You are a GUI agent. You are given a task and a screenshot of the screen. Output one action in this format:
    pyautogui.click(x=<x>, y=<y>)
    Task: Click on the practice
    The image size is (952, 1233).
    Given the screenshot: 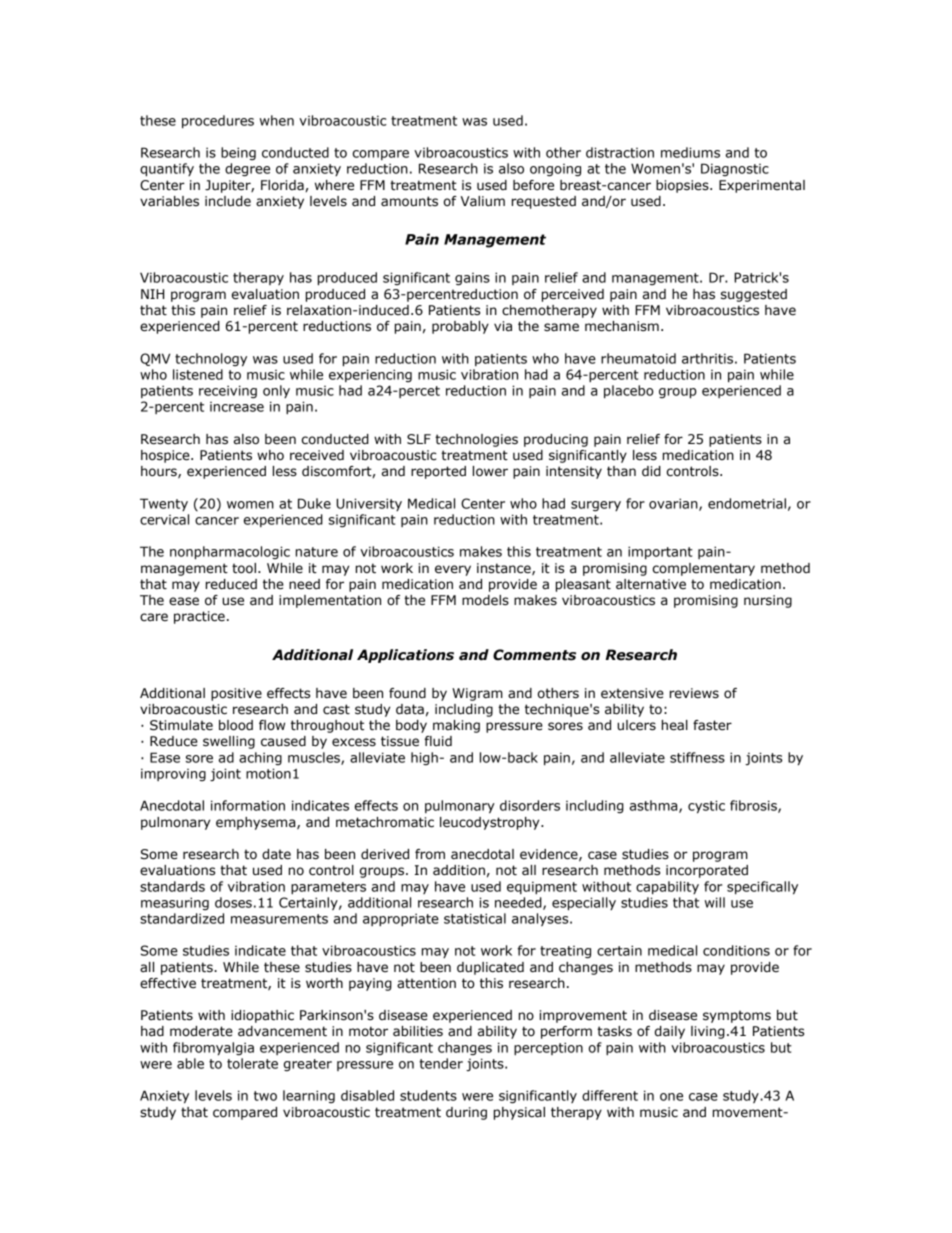 What is the action you would take?
    pyautogui.click(x=199, y=617)
